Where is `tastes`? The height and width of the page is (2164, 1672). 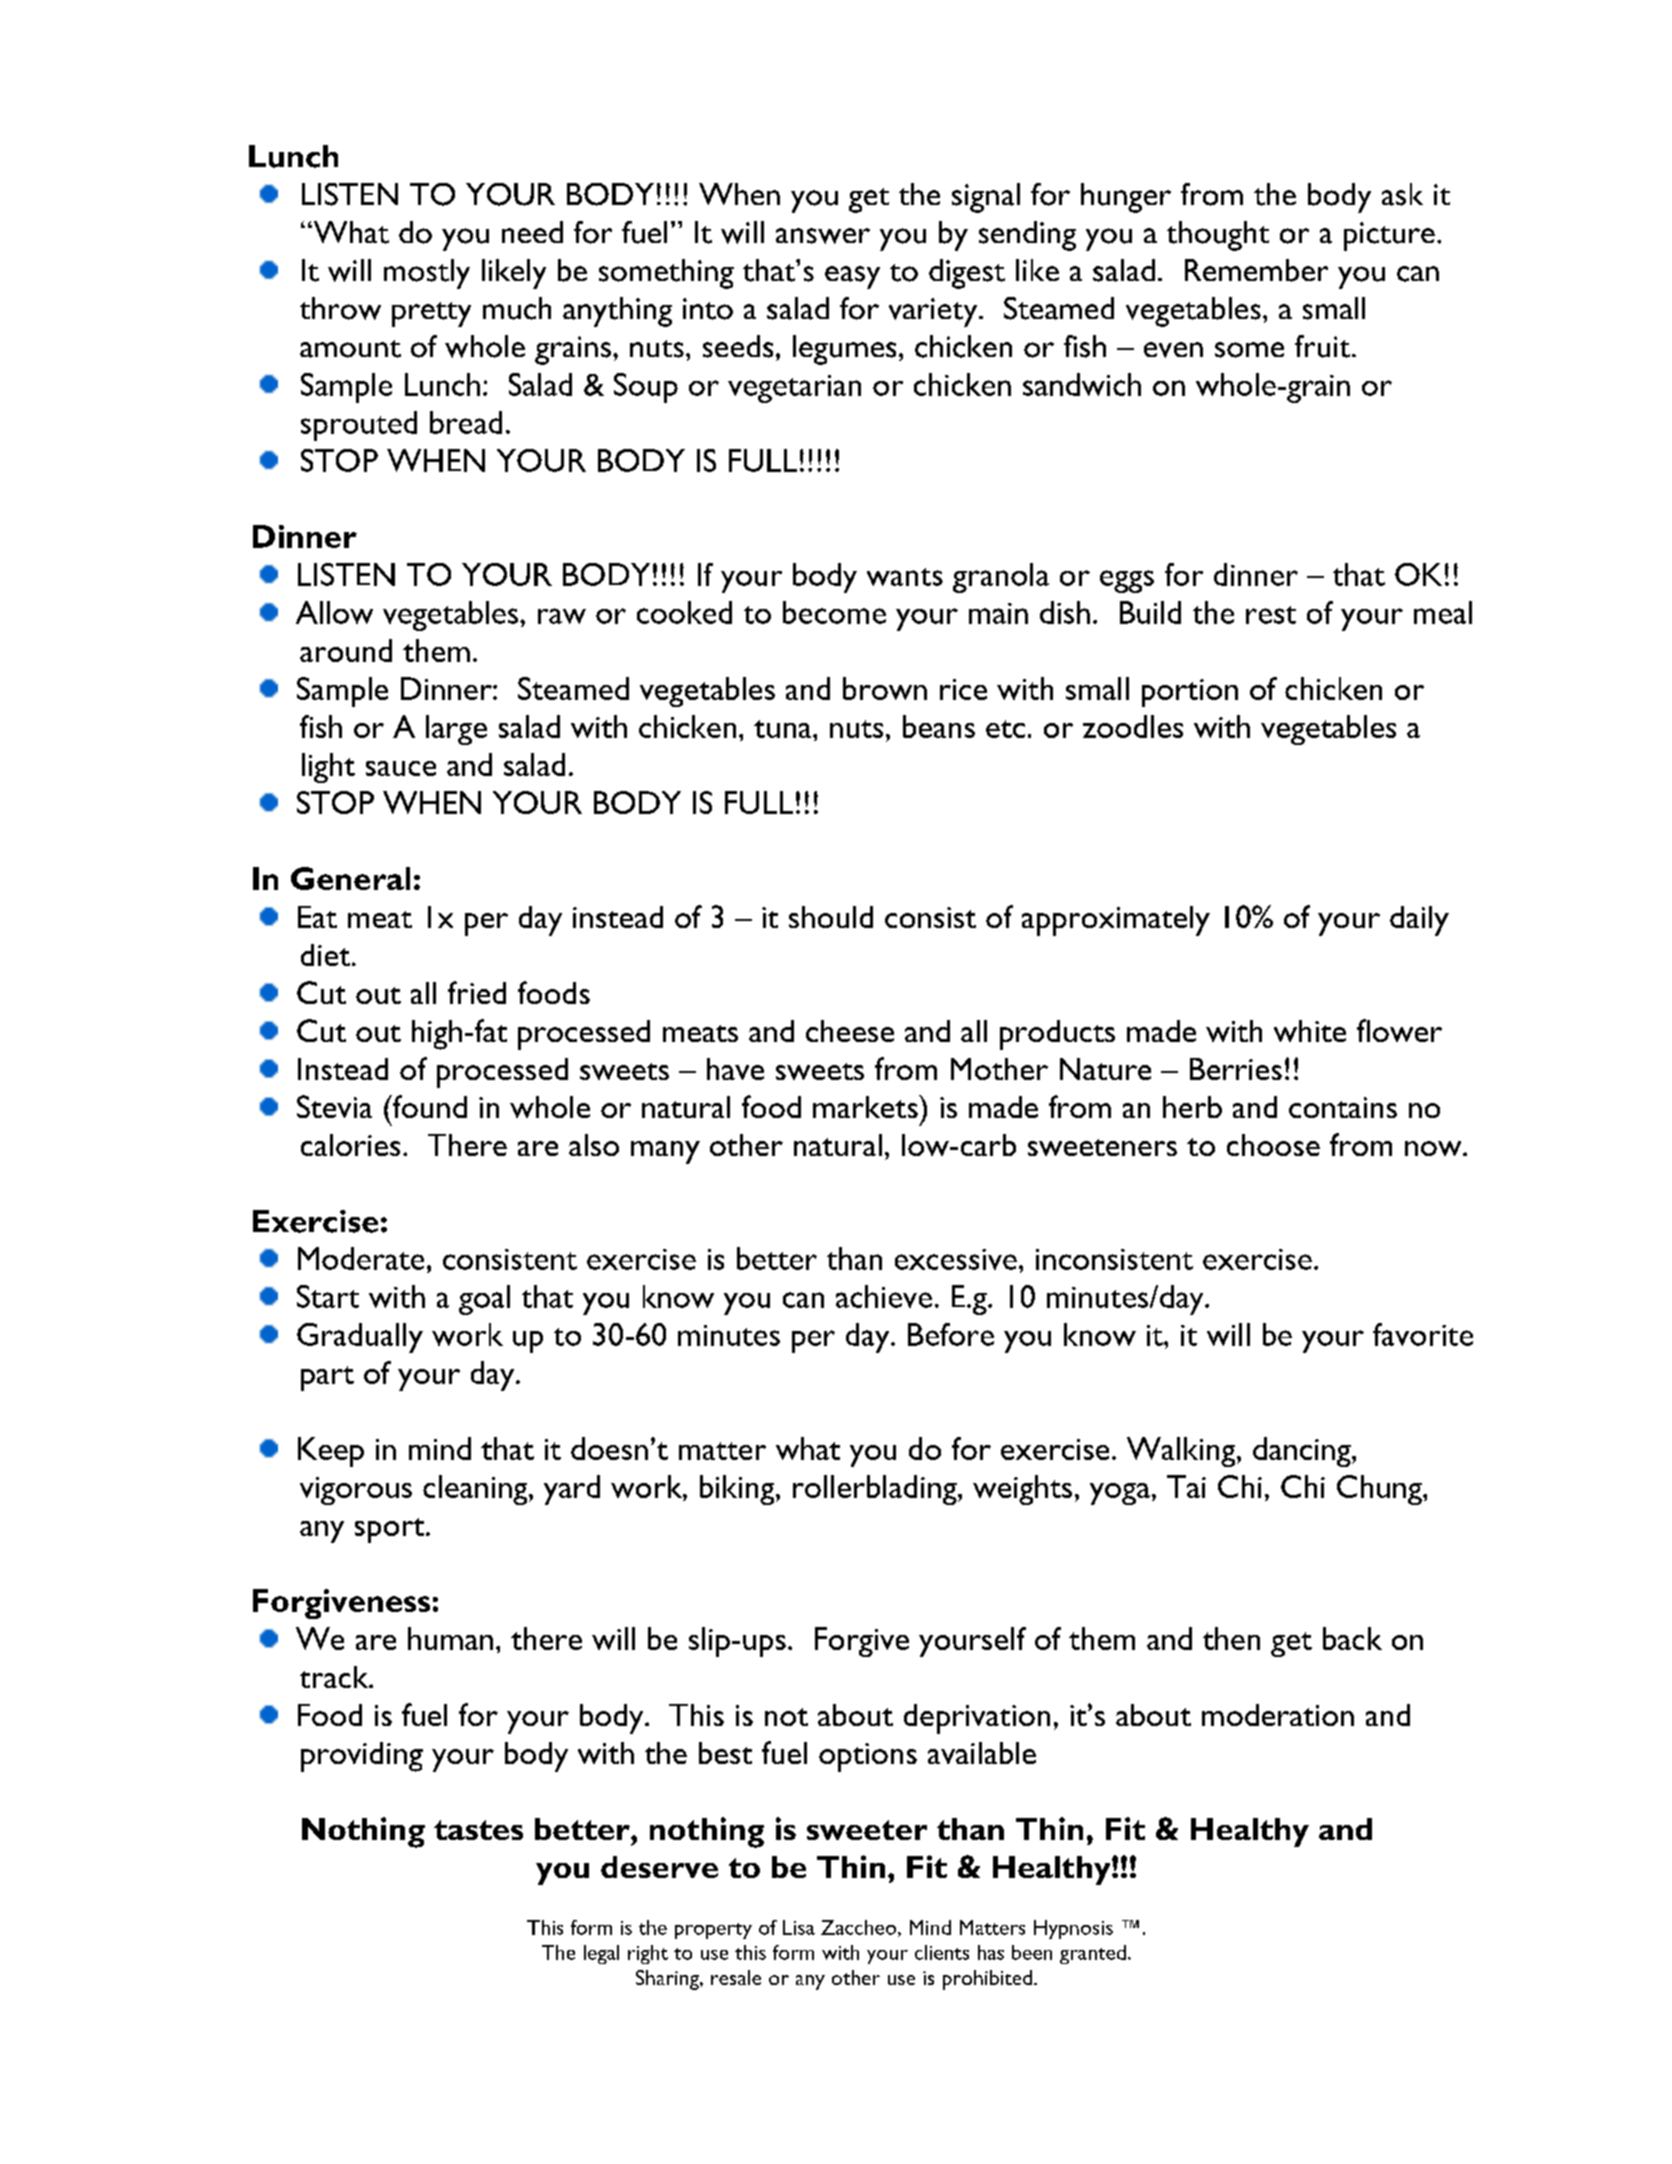
tastes is located at coordinates (478, 1830).
